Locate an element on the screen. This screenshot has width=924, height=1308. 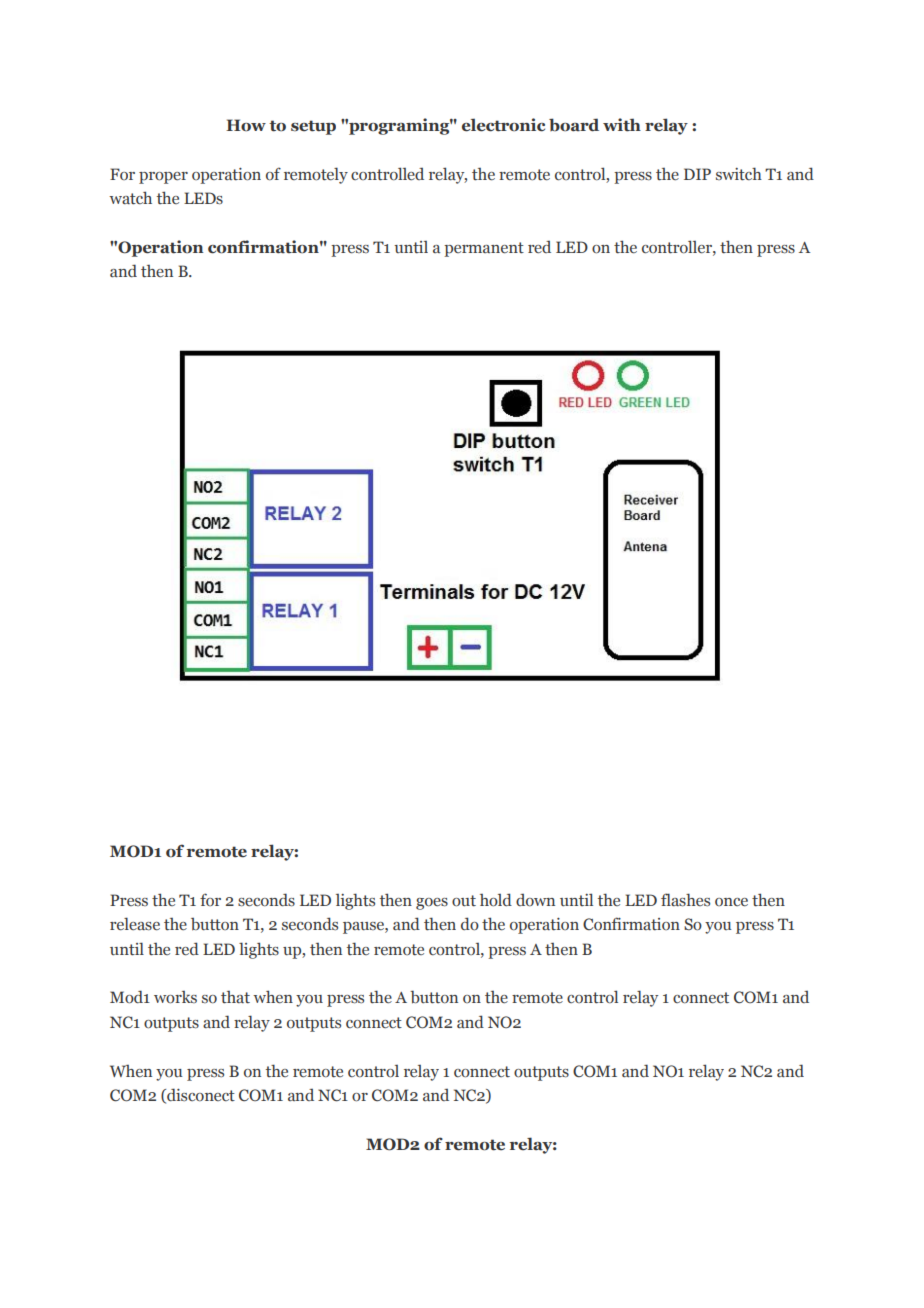
DIP is located at coordinates (697, 174).
